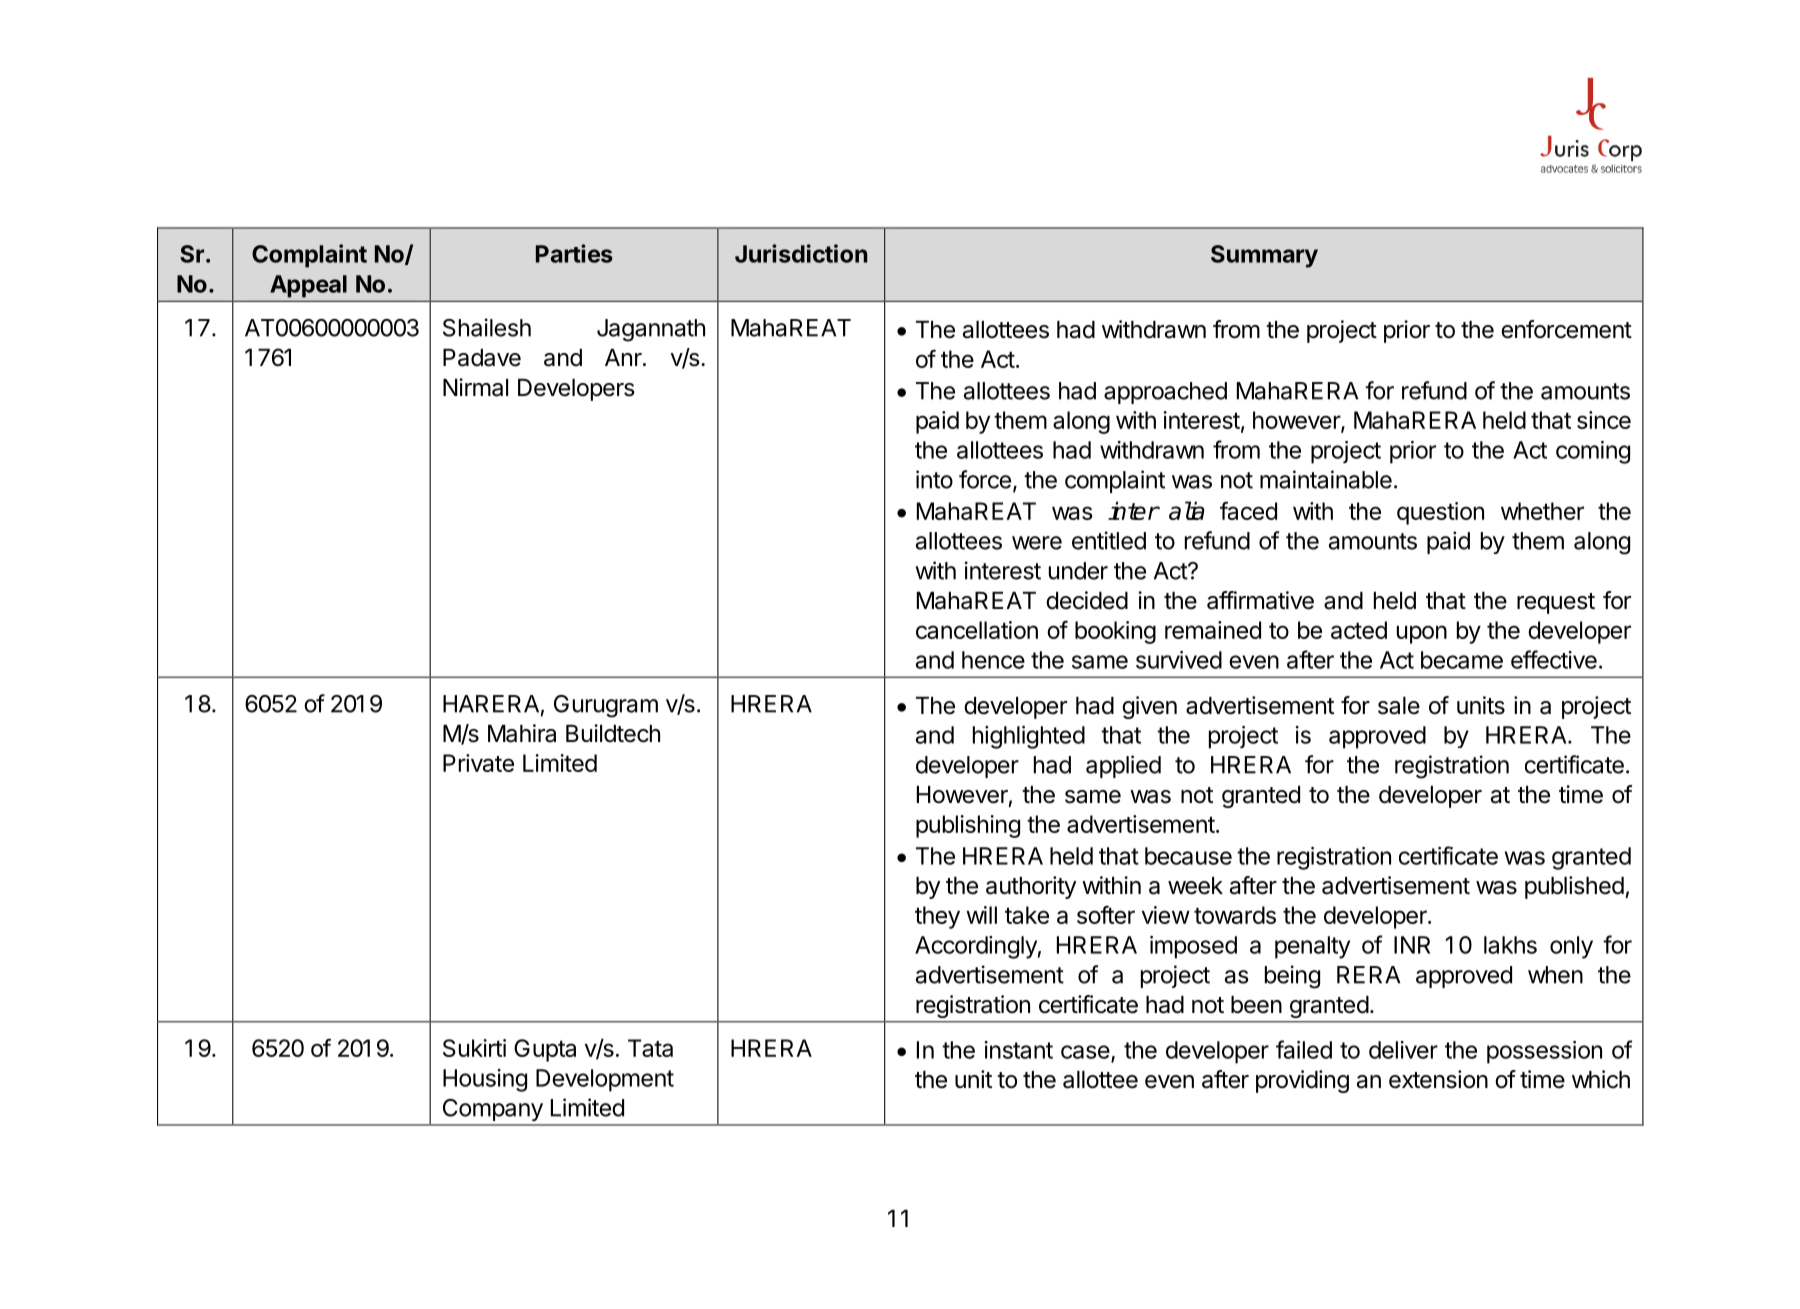  What do you see at coordinates (801, 253) in the screenshot?
I see `Jurisdiction` at bounding box center [801, 253].
